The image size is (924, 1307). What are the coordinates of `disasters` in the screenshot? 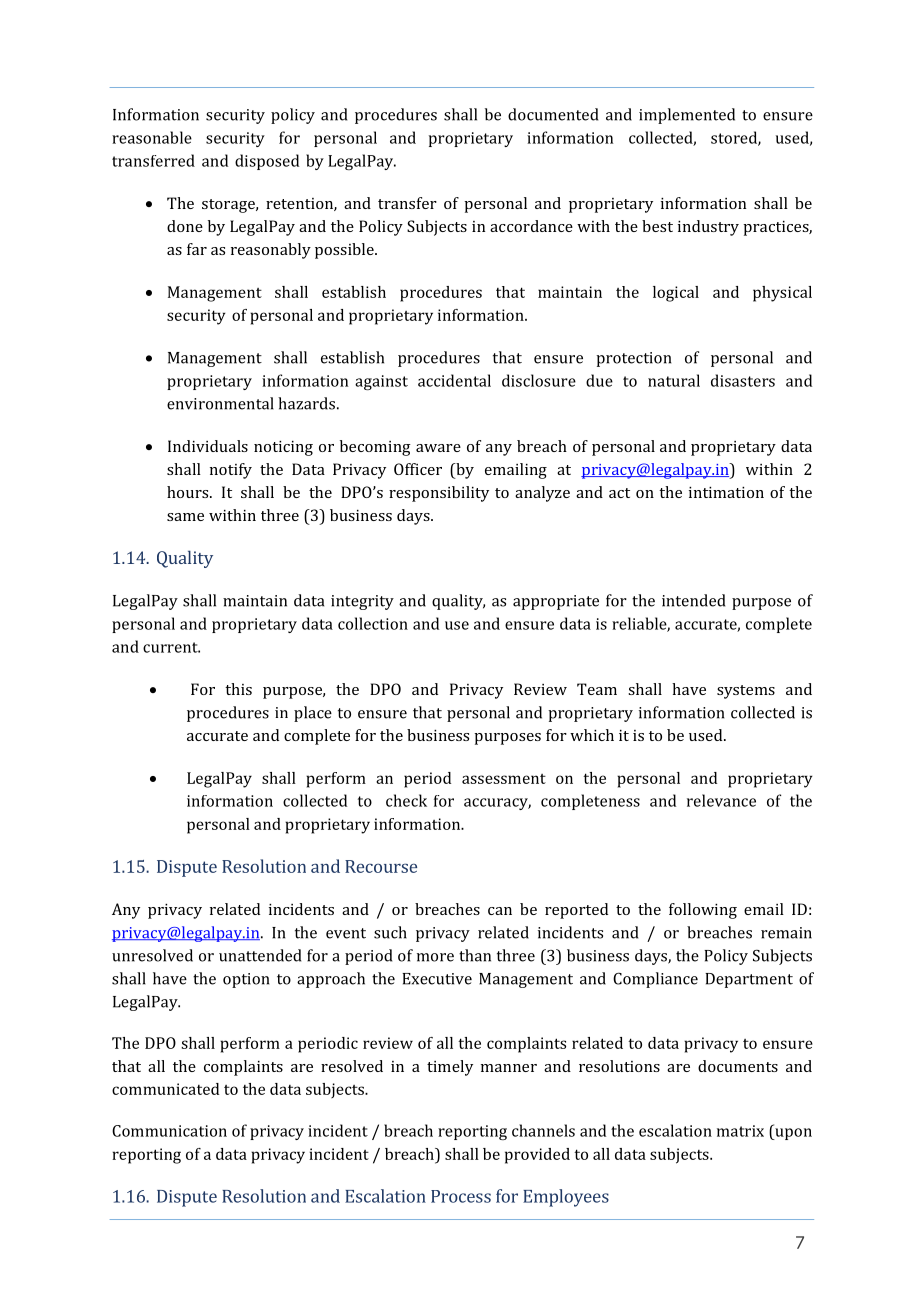 It's located at (743, 380).
